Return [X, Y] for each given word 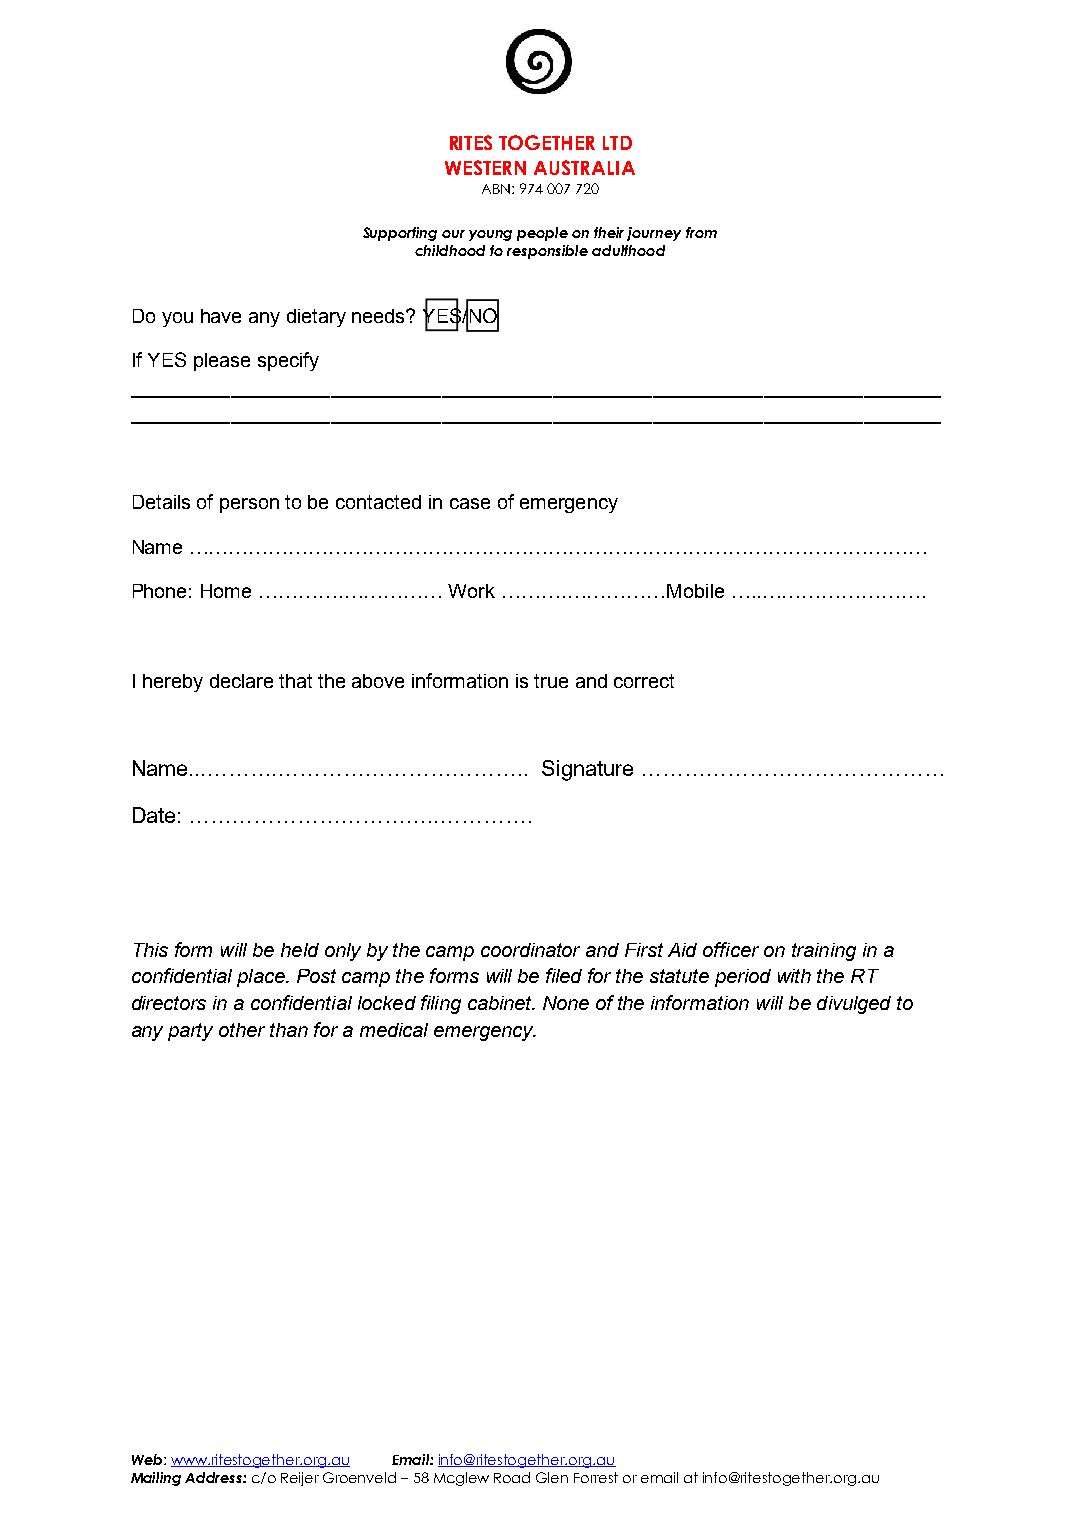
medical [394, 1030]
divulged [854, 1005]
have [221, 316]
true [551, 681]
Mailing [156, 1479]
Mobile [695, 591]
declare [241, 681]
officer [731, 949]
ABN [496, 189]
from [701, 232]
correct [644, 681]
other [242, 1030]
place [262, 978]
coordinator [530, 950]
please [222, 362]
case [470, 503]
